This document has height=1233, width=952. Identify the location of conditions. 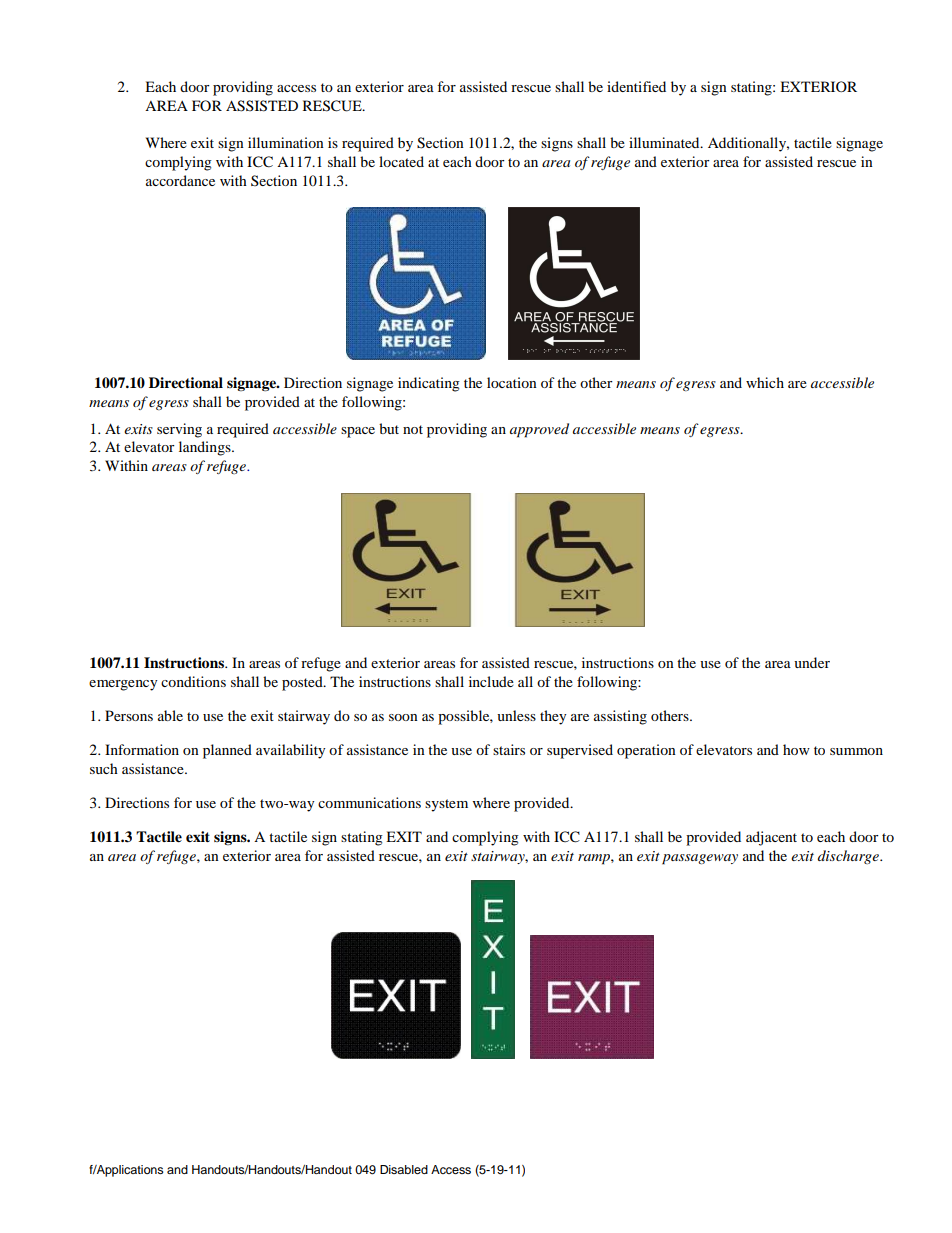
(193, 681).
